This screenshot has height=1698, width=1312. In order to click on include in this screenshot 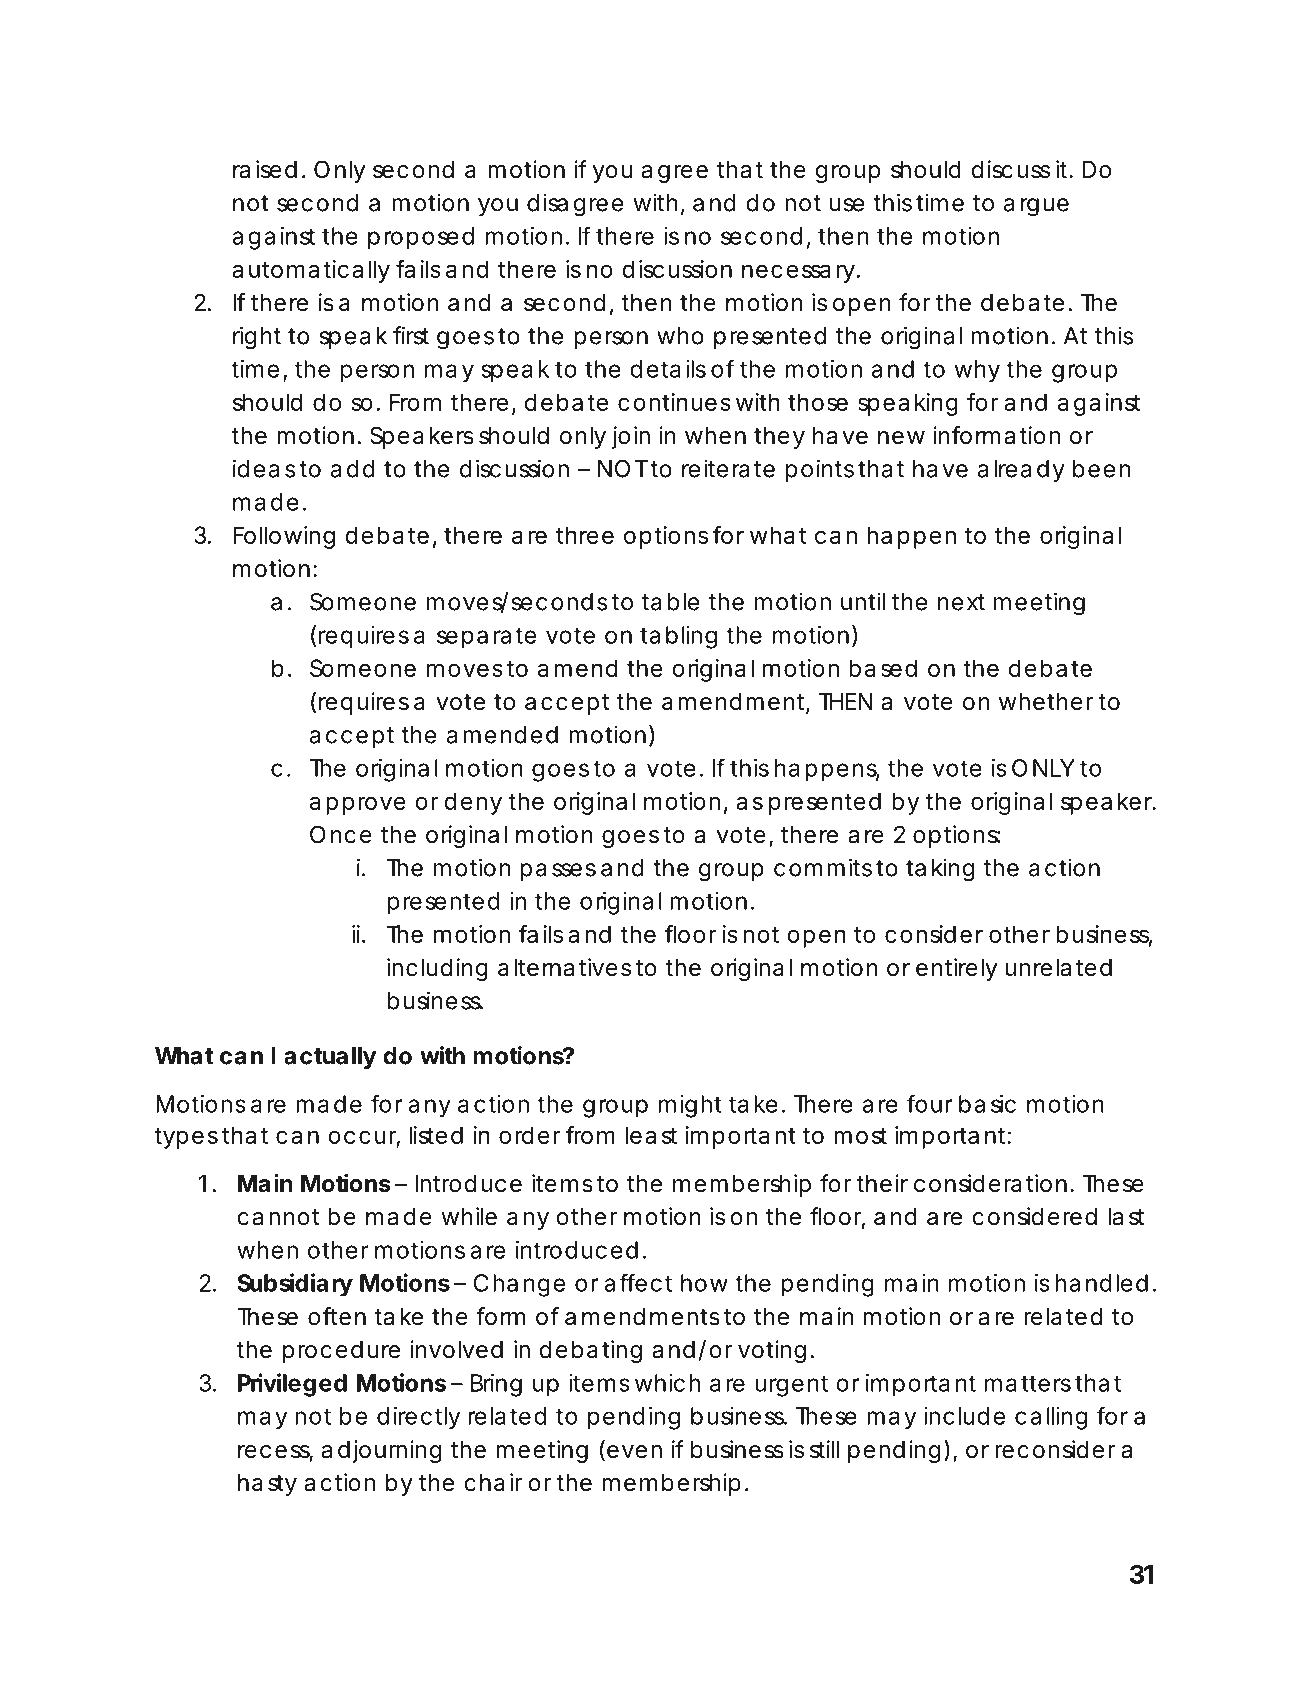, I will do `click(964, 1416)`.
